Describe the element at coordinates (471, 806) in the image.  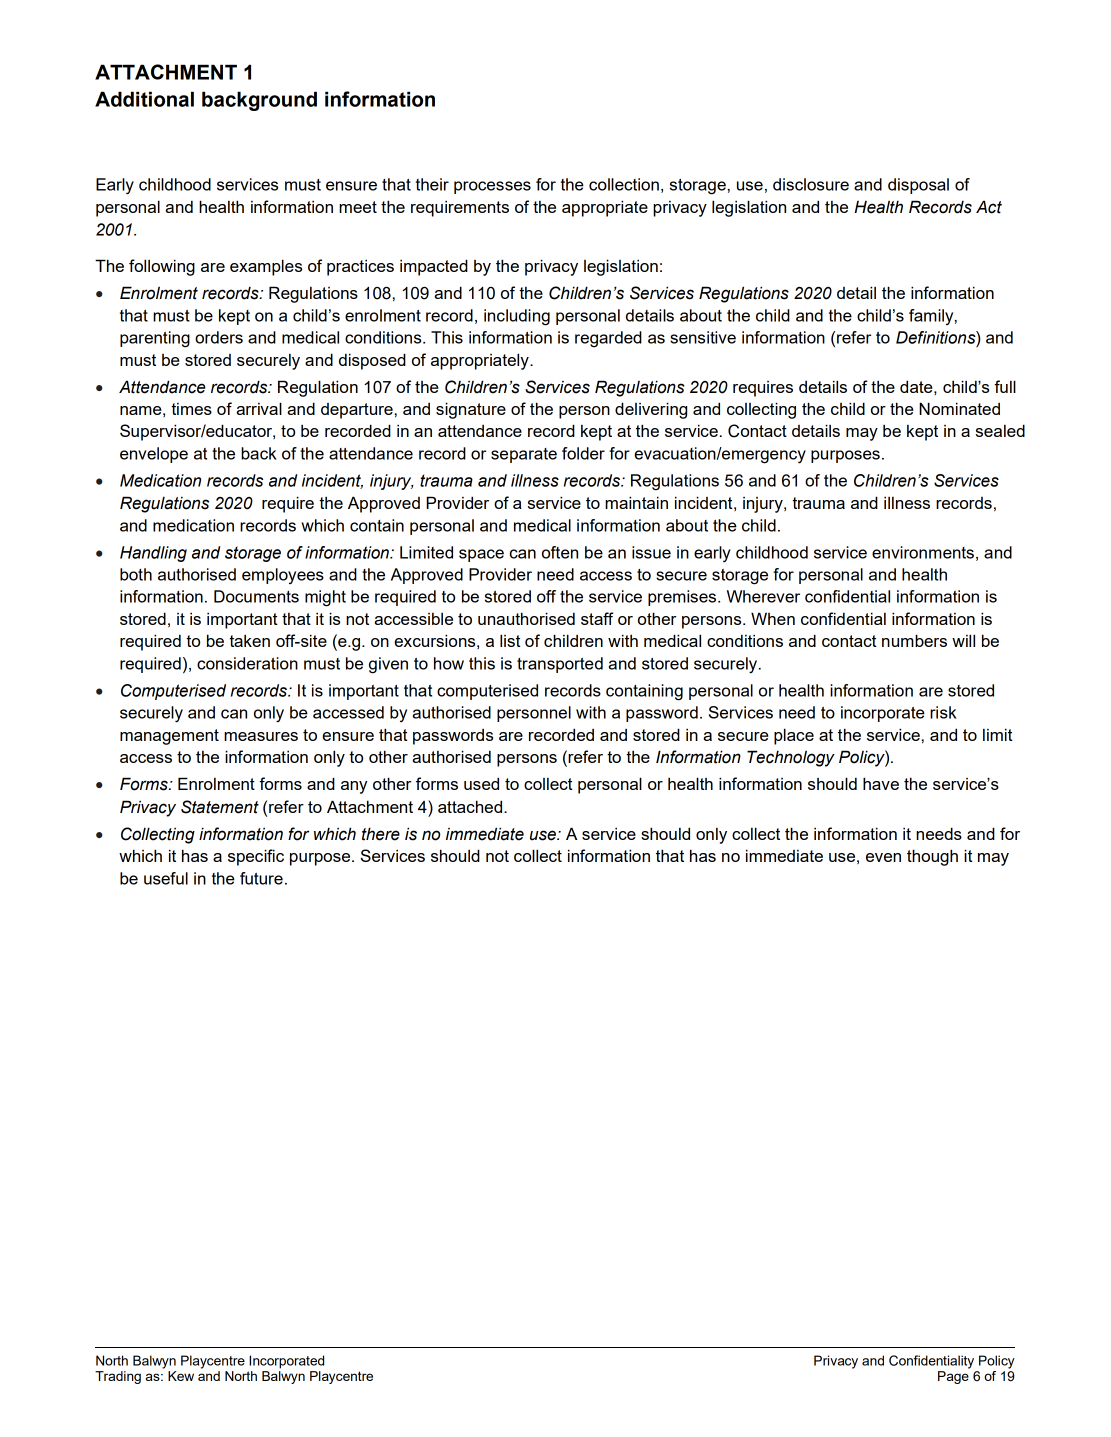
I see `attached` at that location.
